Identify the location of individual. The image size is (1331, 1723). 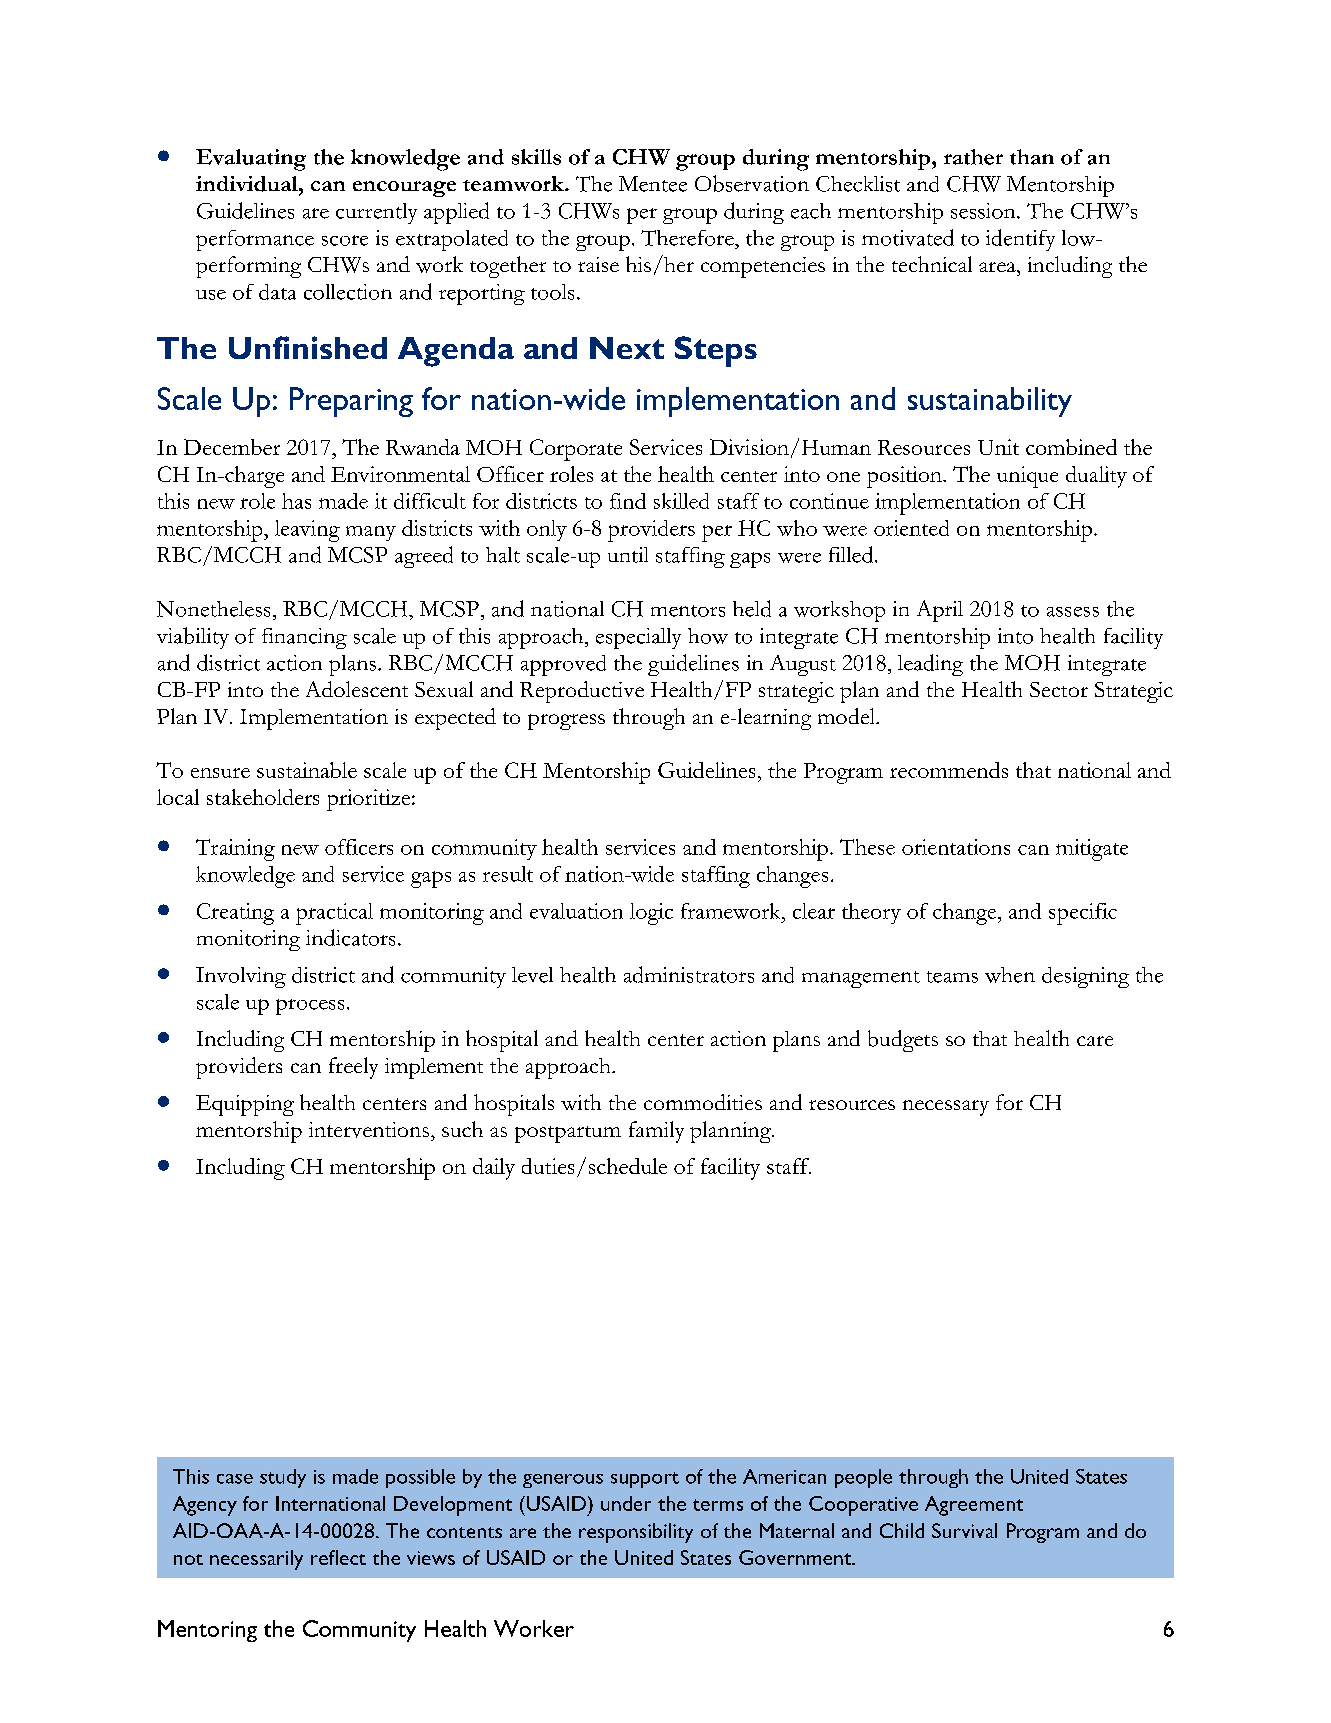
(248, 184).
